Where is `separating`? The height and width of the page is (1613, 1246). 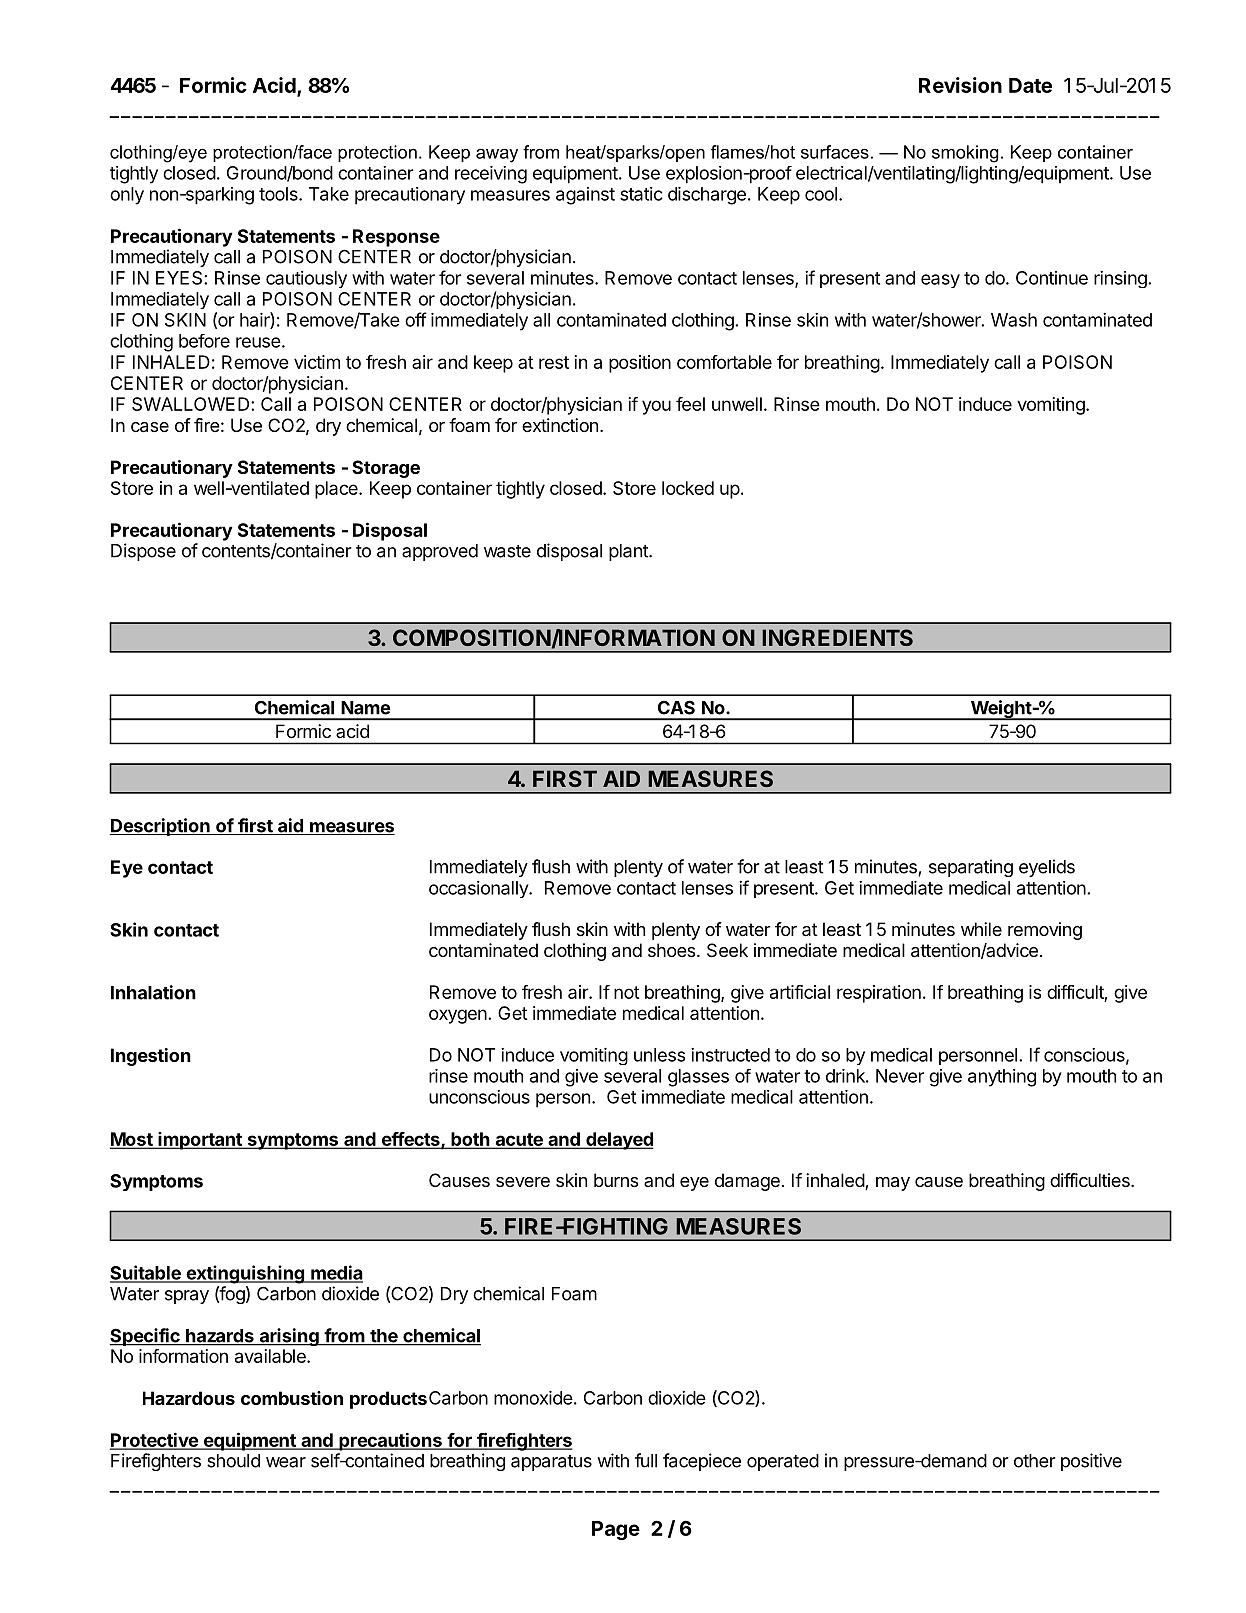 separating is located at coordinates (971, 868).
